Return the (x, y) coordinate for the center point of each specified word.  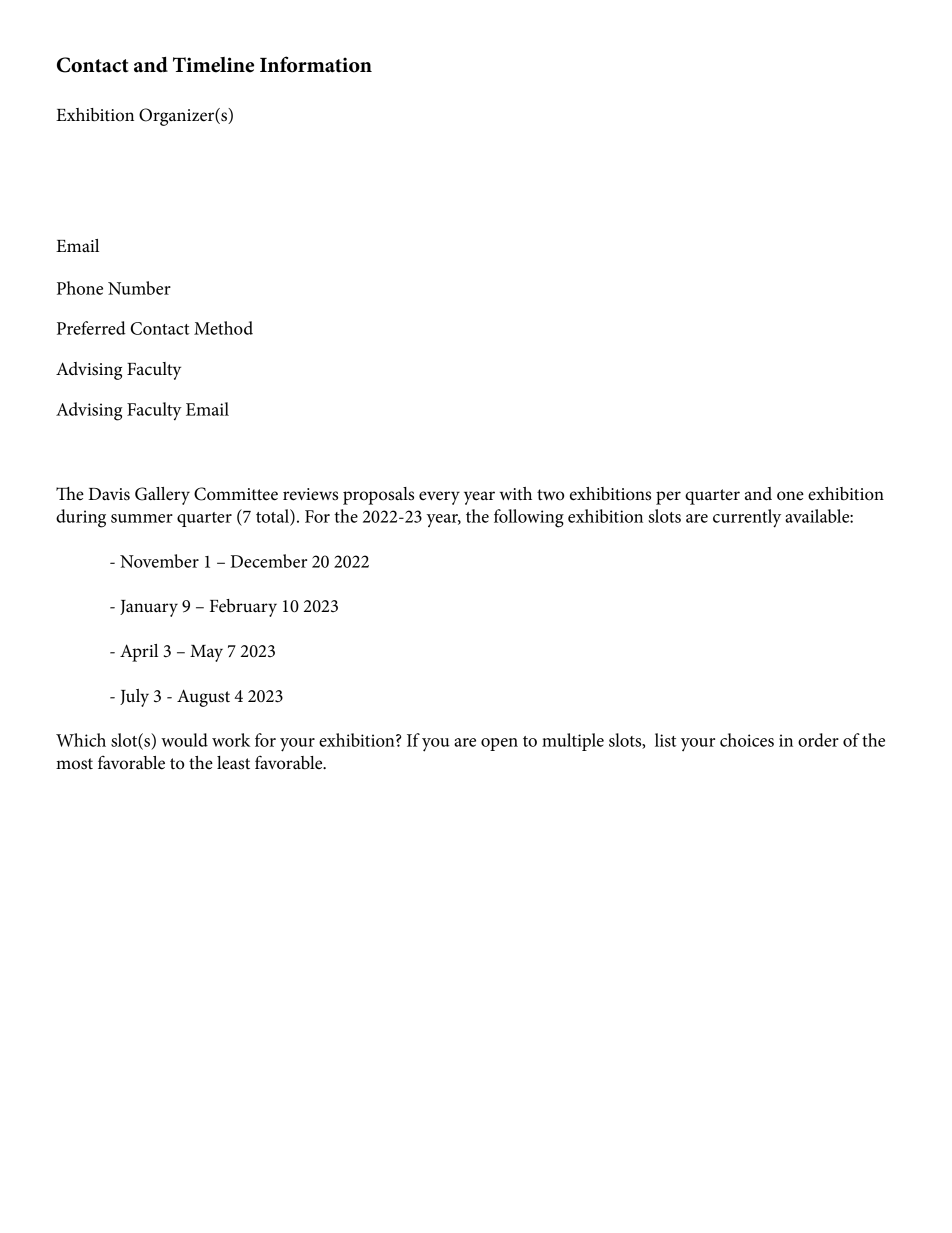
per (668, 498)
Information (316, 64)
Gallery (162, 496)
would (184, 740)
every (439, 498)
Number (139, 288)
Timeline (213, 65)
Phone (80, 288)
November (159, 561)
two (550, 495)
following (529, 518)
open (499, 744)
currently (747, 518)
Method (223, 328)
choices (747, 740)
